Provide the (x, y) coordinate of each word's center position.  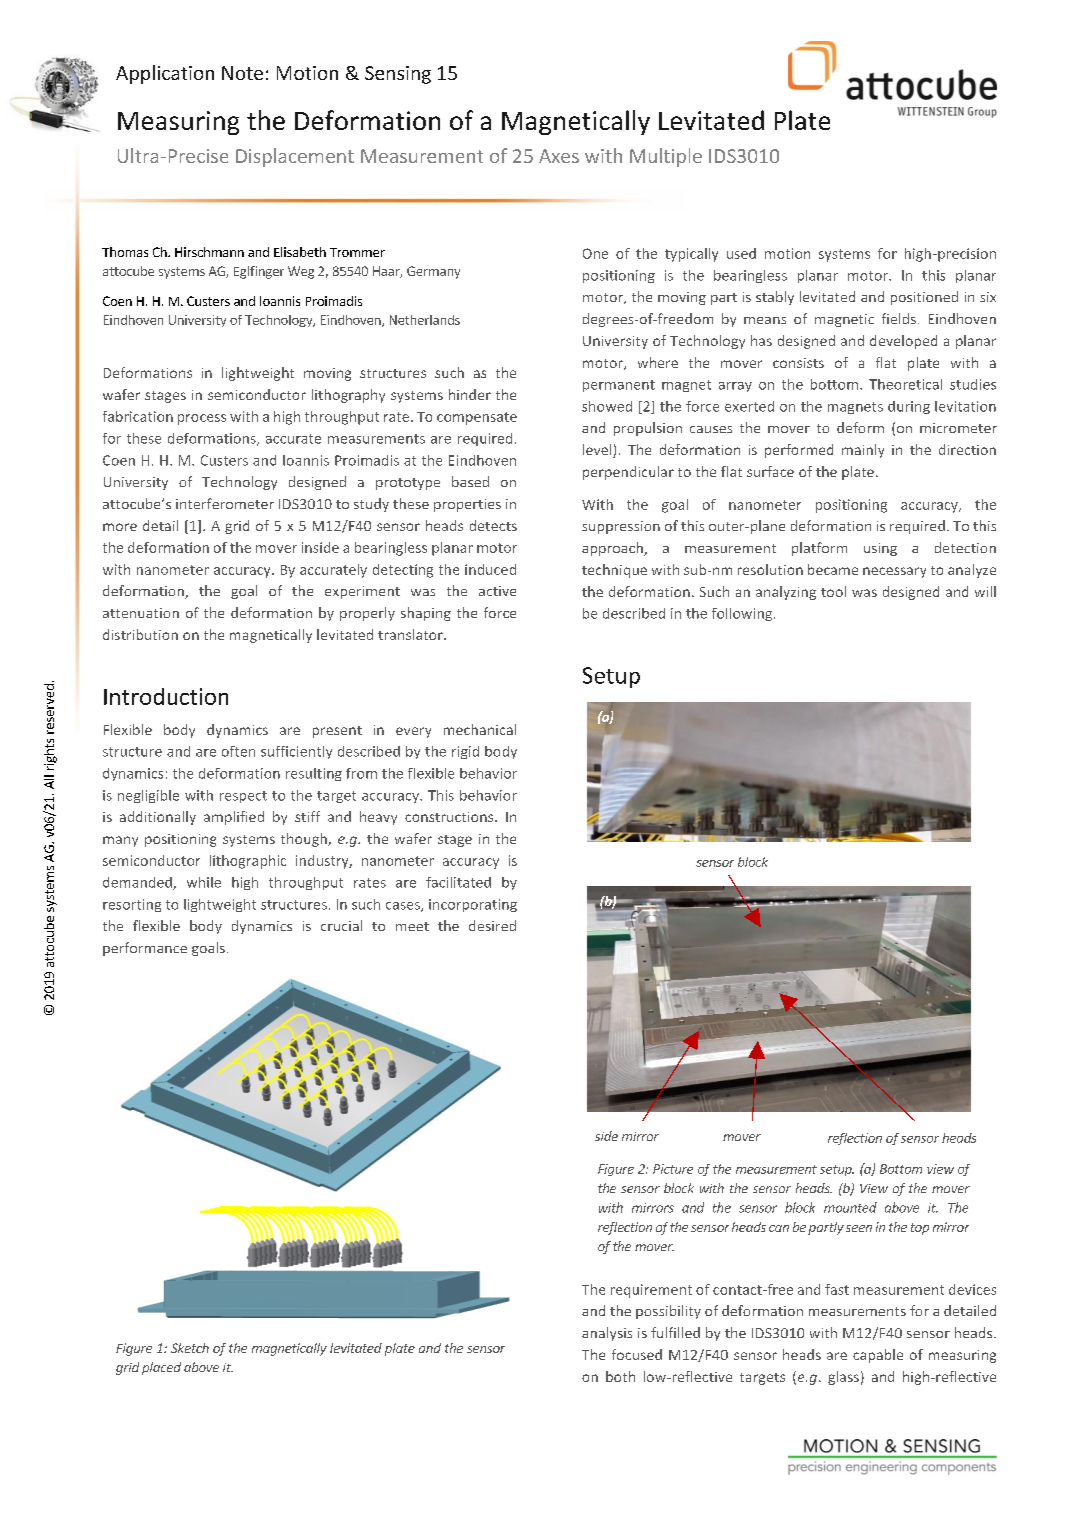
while (204, 882)
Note (242, 73)
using (880, 549)
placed (161, 1368)
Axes (559, 156)
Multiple (666, 157)
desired (492, 925)
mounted (850, 1207)
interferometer (225, 503)
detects (493, 525)
